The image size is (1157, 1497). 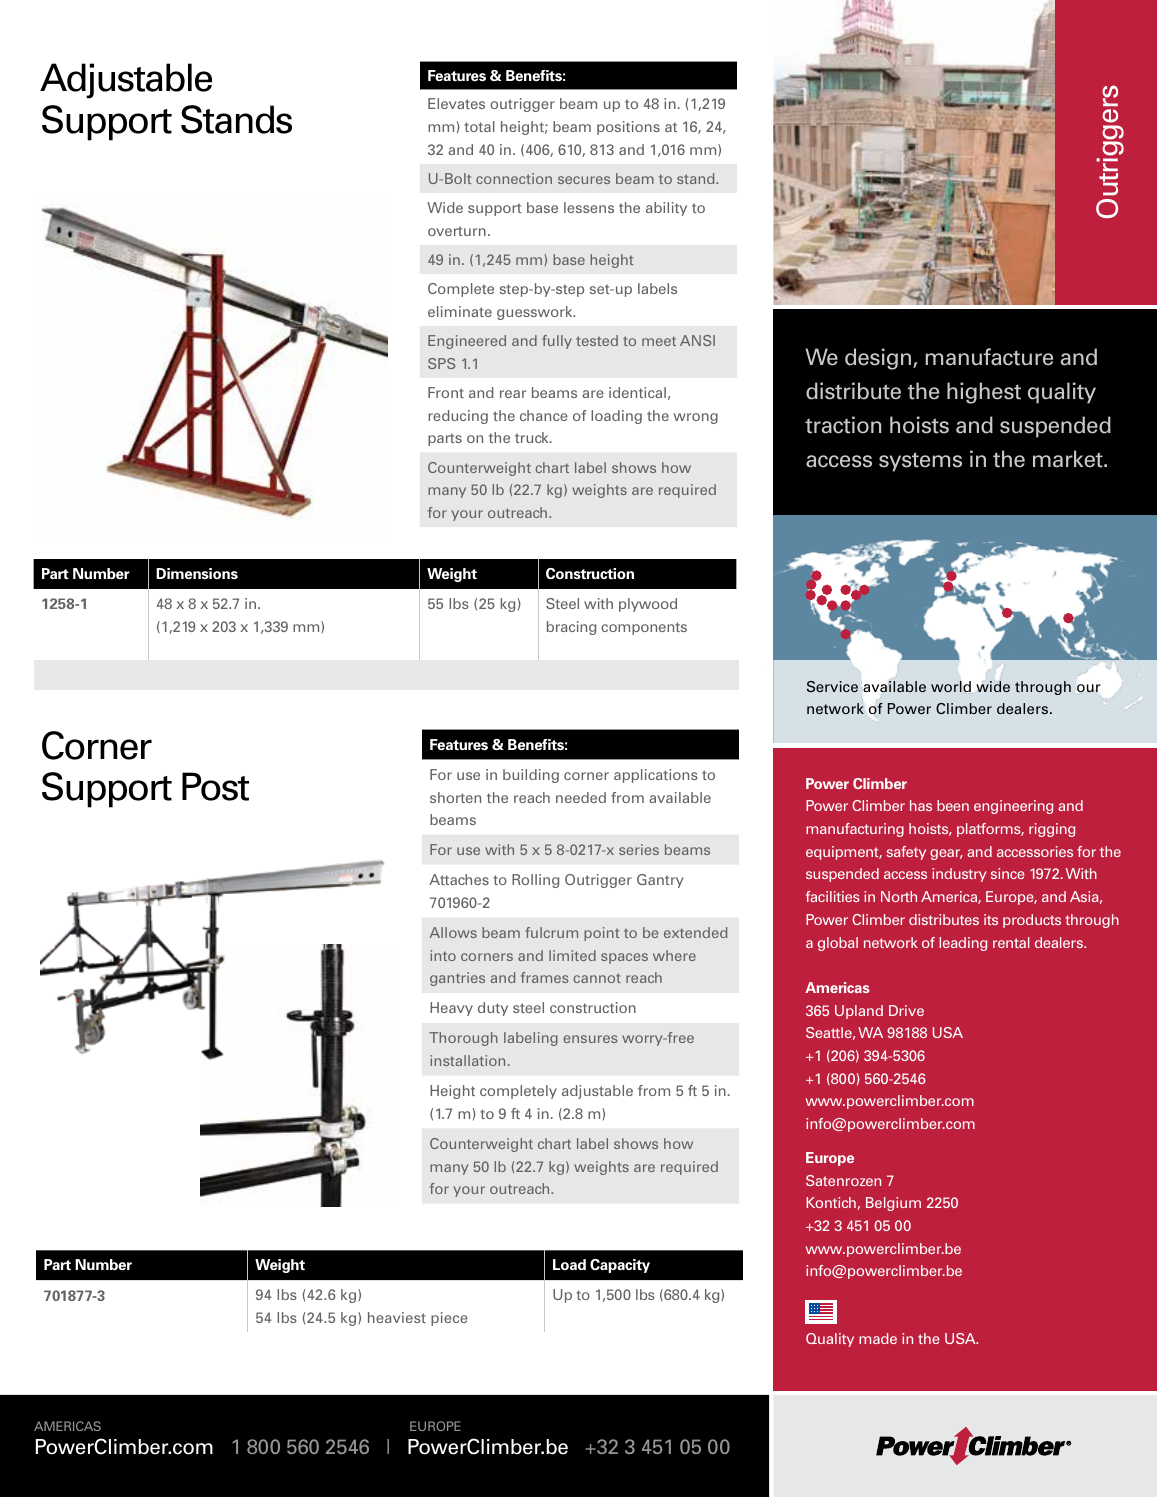 What do you see at coordinates (456, 103) in the page?
I see `Elevates` at bounding box center [456, 103].
